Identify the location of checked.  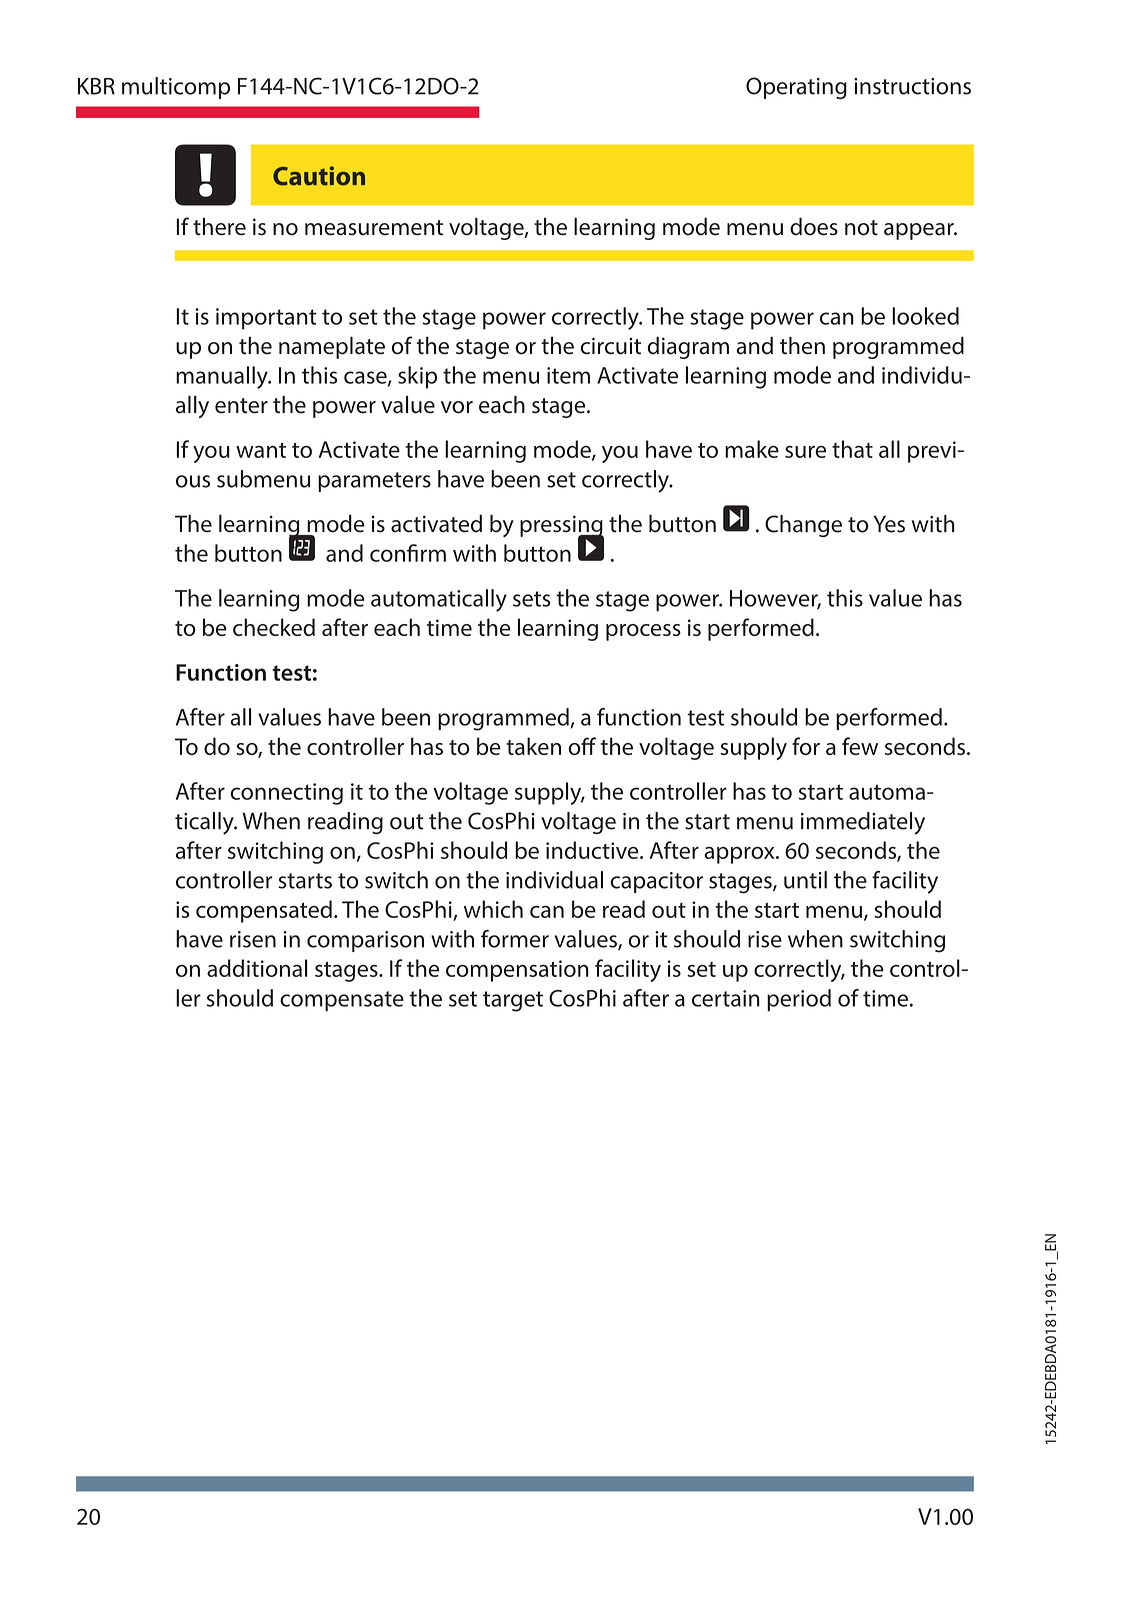
(274, 627).
